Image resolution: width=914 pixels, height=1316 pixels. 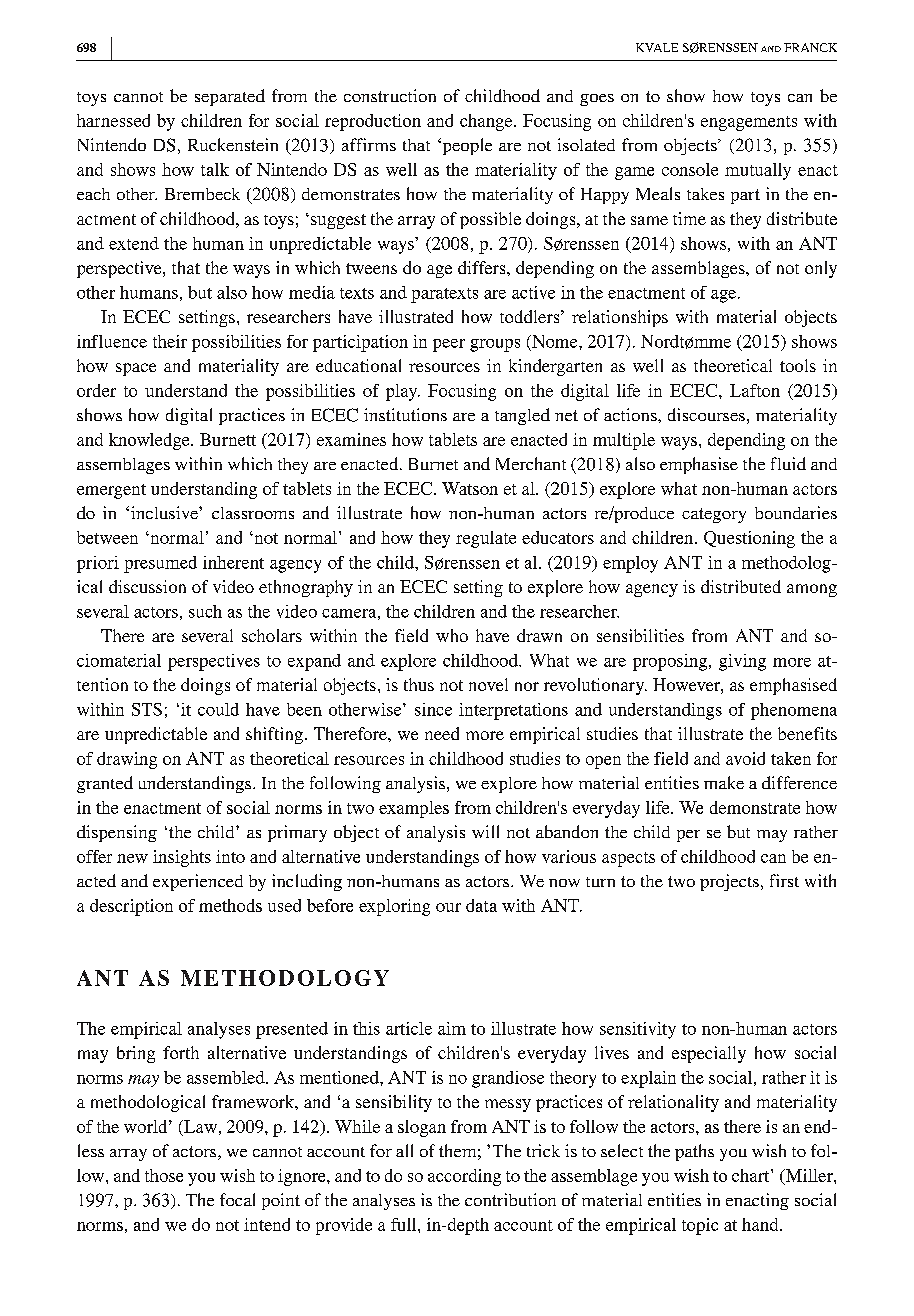 What do you see at coordinates (230, 97) in the page?
I see `separated` at bounding box center [230, 97].
